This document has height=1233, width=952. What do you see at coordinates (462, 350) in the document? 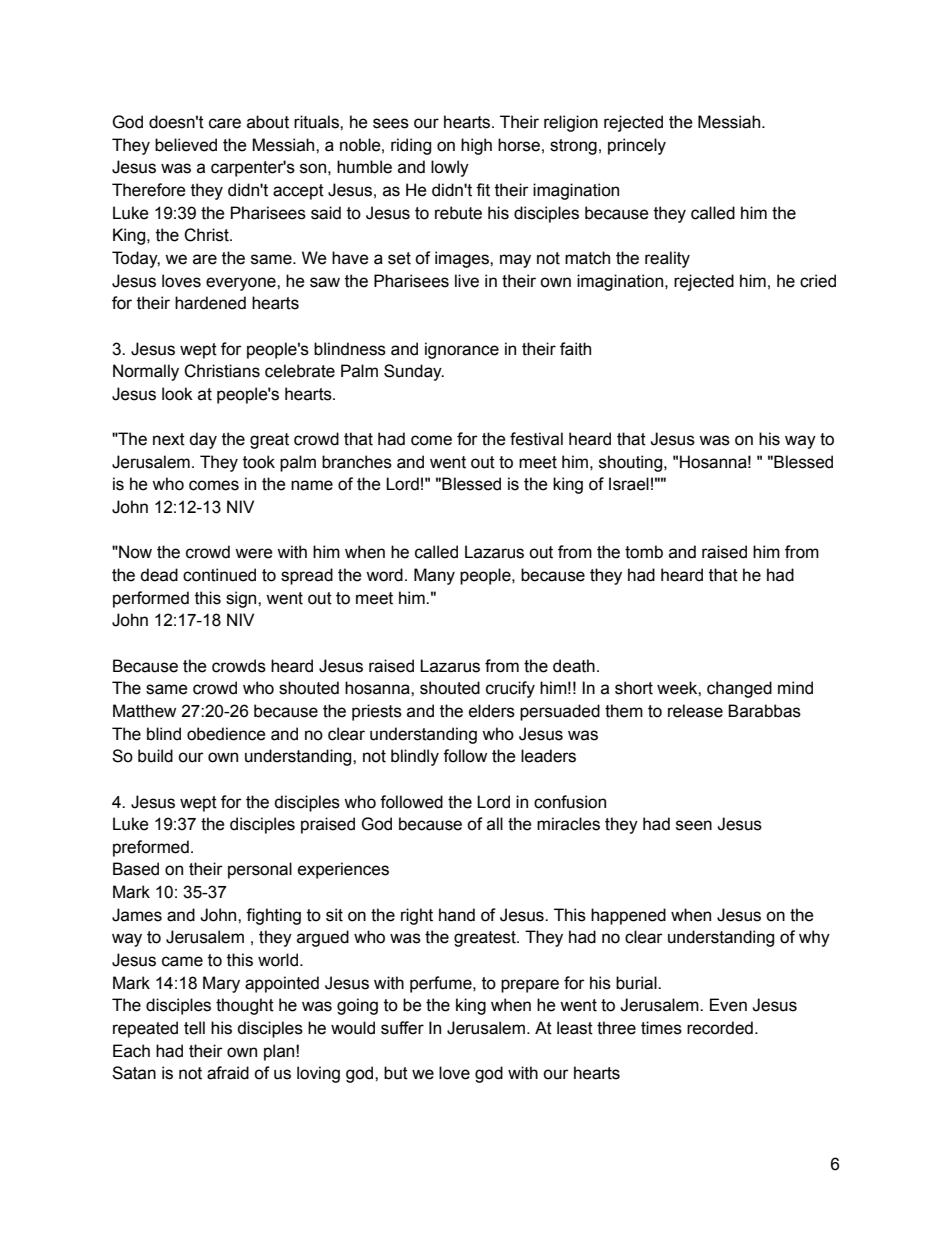
I see `ignorance` at bounding box center [462, 350].
